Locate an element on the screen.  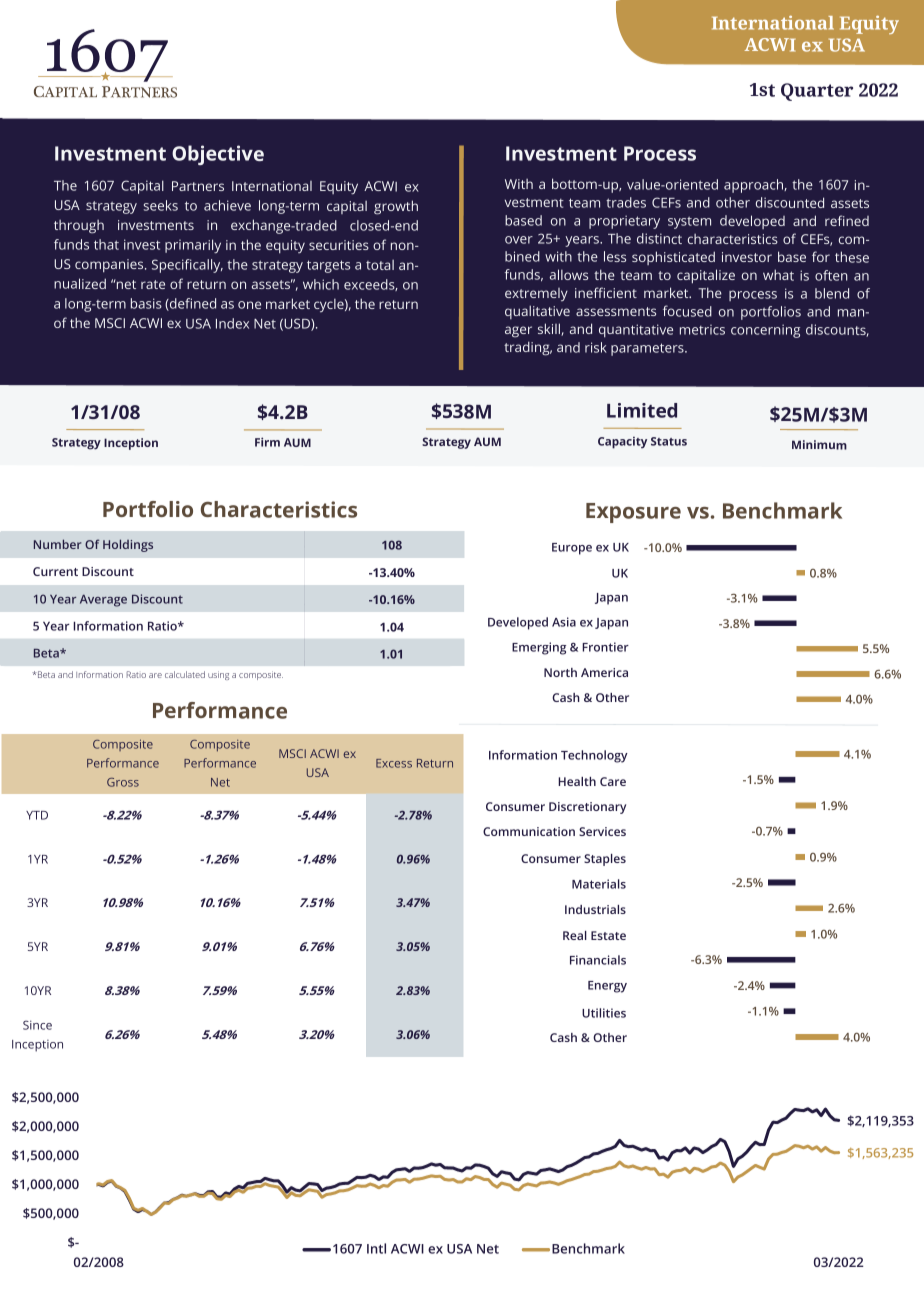
Quarter is located at coordinates (817, 92).
